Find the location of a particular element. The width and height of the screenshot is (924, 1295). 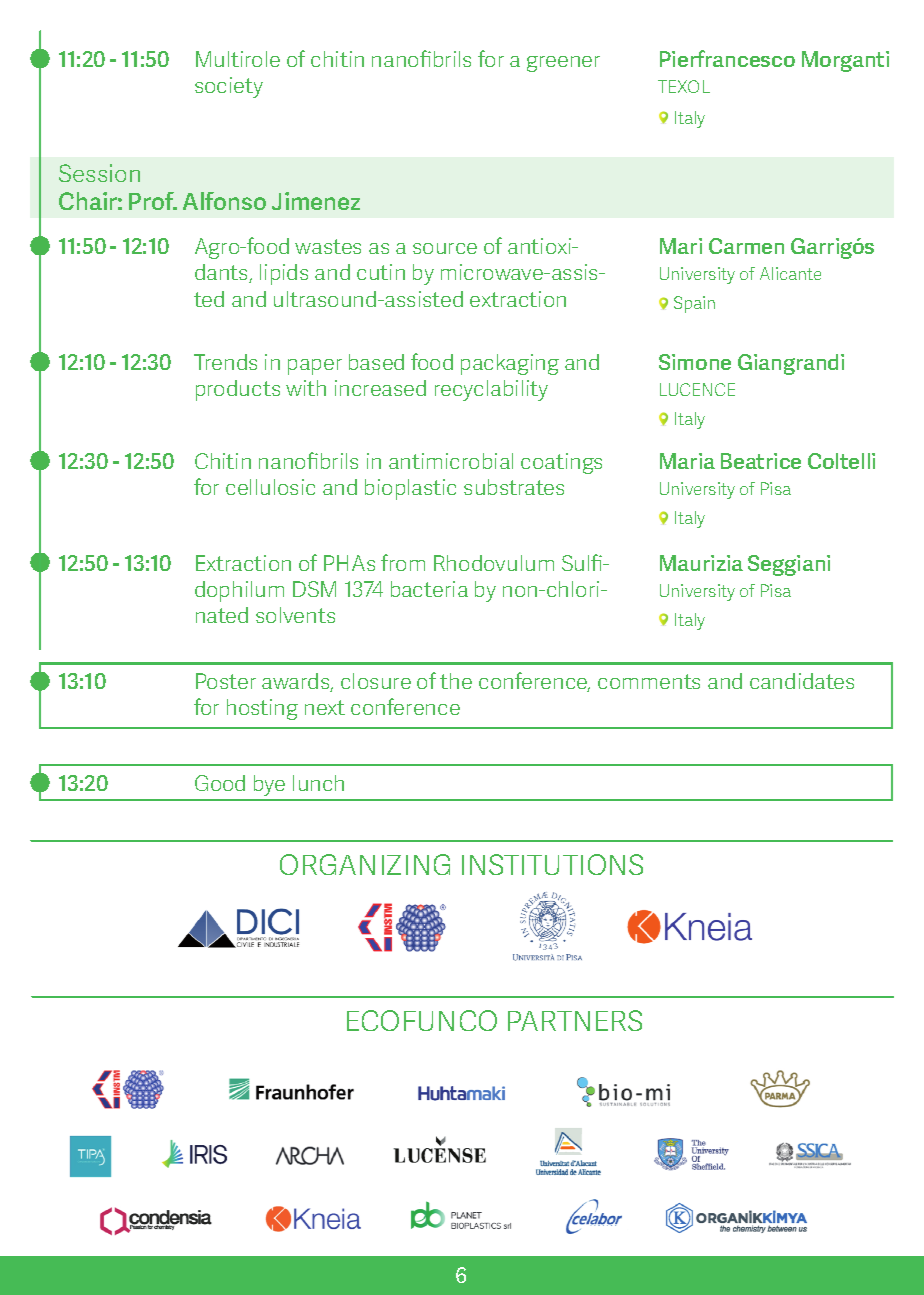

greener is located at coordinates (563, 64).
